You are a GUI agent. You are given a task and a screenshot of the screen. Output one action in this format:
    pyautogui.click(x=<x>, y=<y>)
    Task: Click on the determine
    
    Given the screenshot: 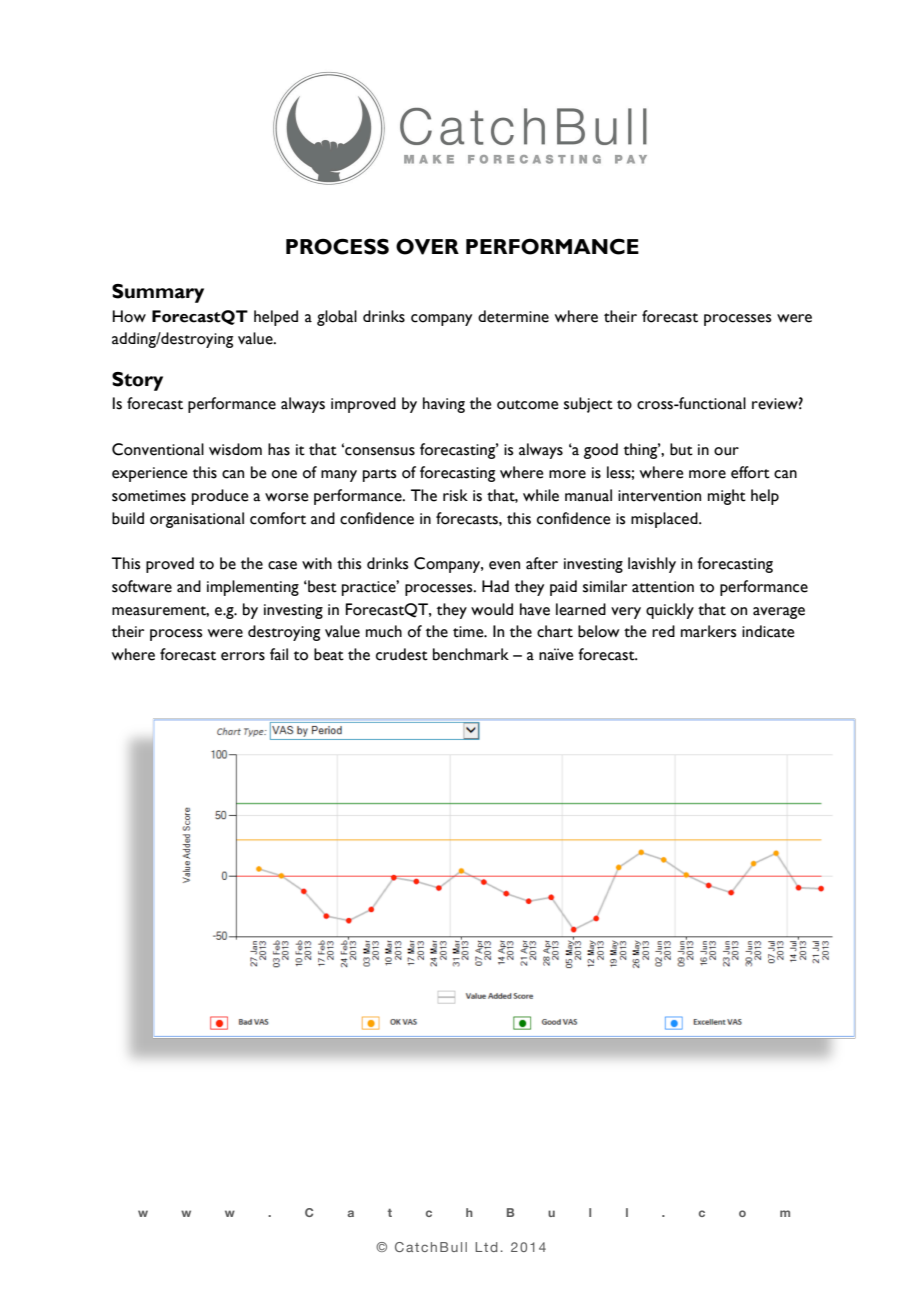 What is the action you would take?
    pyautogui.click(x=513, y=316)
